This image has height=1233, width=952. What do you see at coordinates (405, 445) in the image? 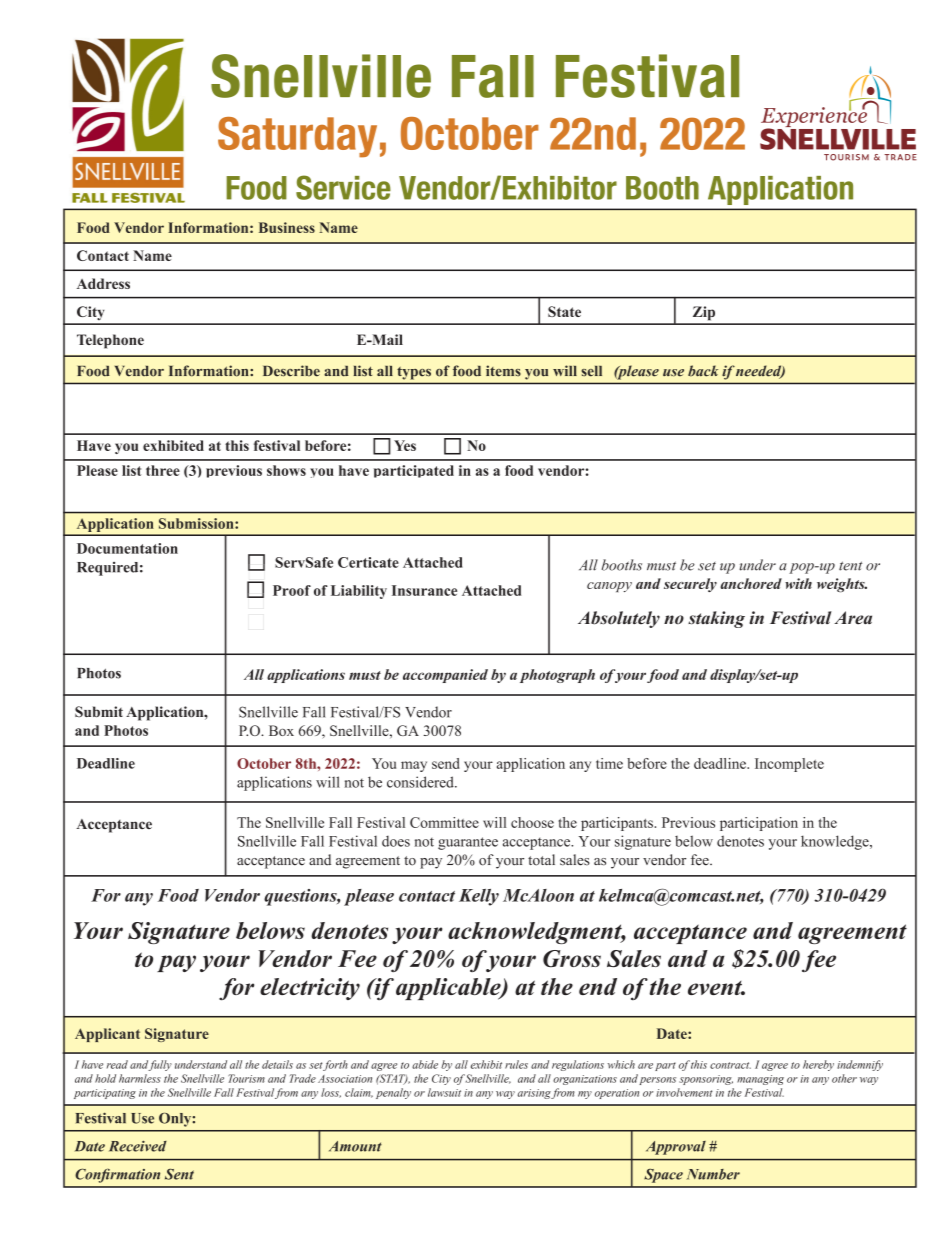
I see `Yes` at bounding box center [405, 445].
